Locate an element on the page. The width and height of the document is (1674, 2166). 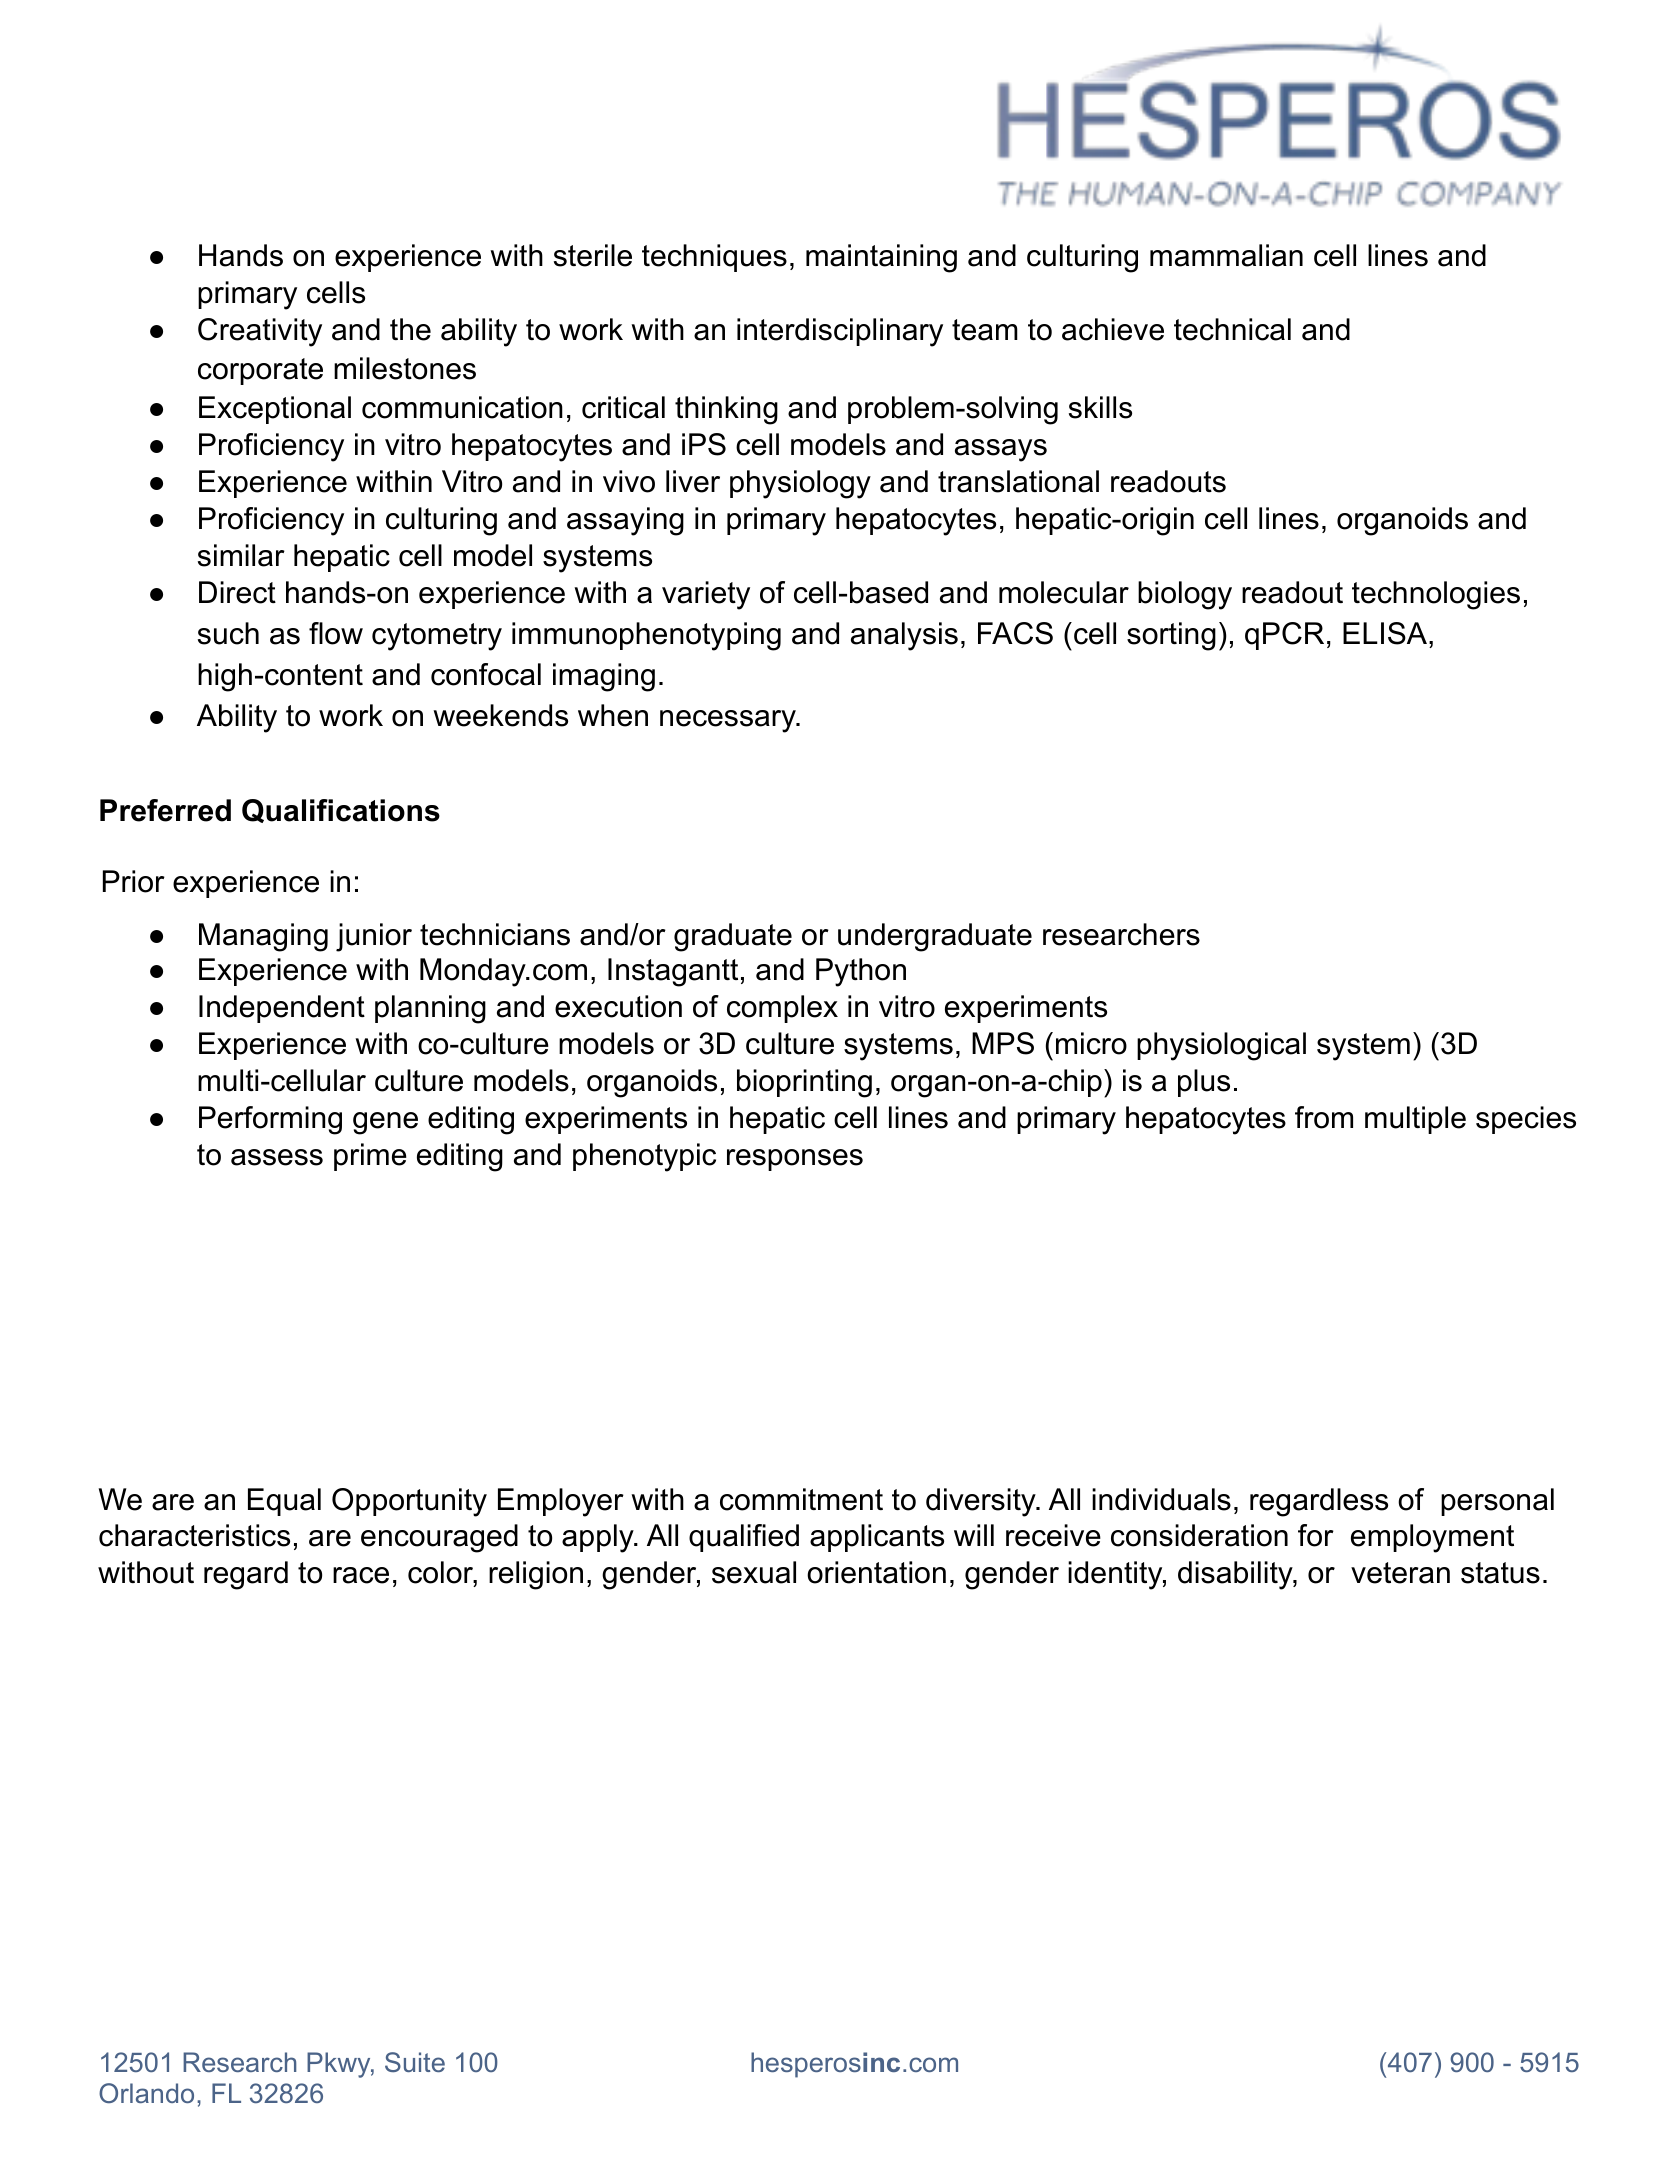
Suite is located at coordinates (415, 2062).
